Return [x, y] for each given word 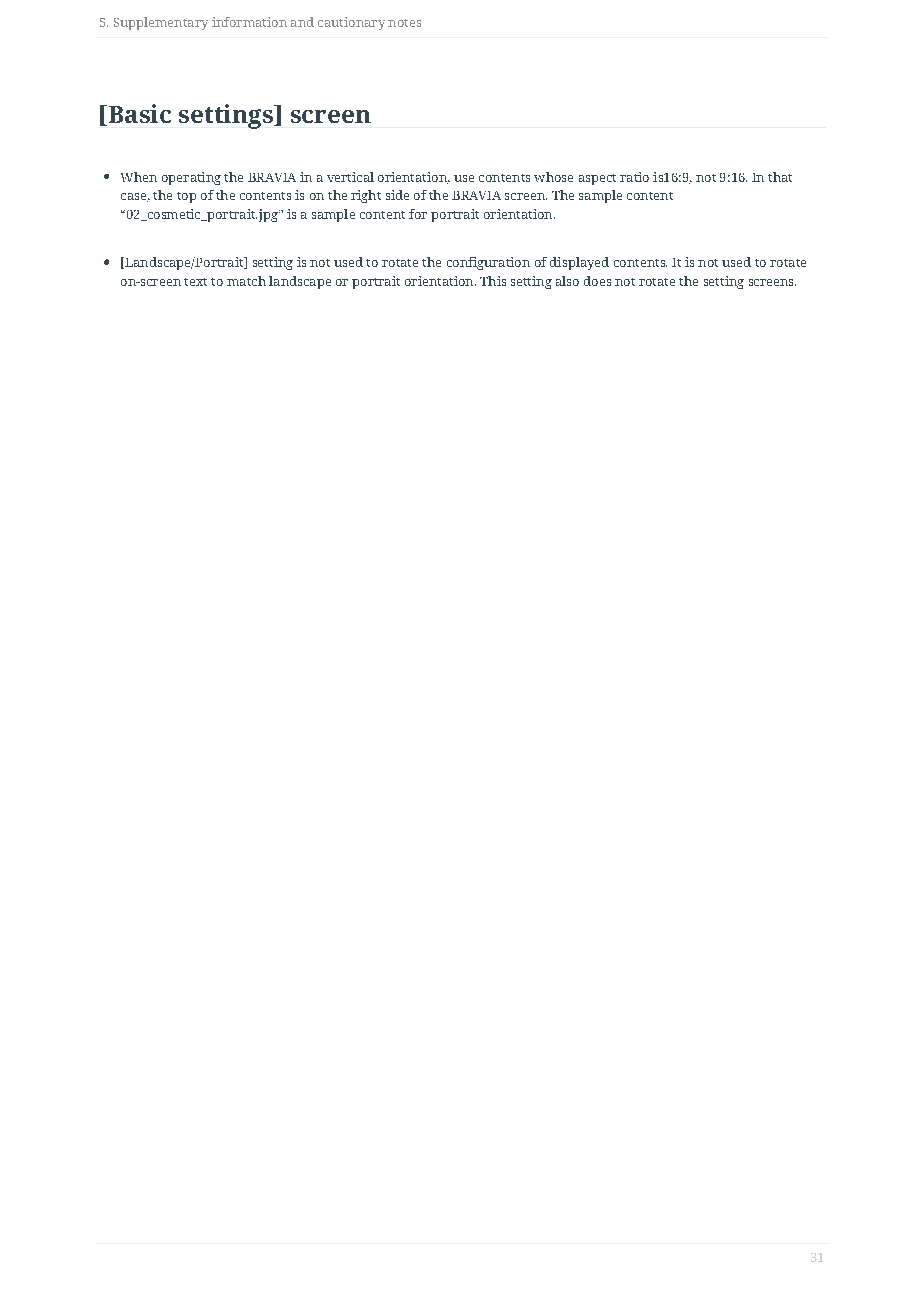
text [195, 282]
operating [191, 178]
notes [404, 23]
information [249, 22]
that [780, 177]
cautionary [351, 23]
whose [553, 177]
